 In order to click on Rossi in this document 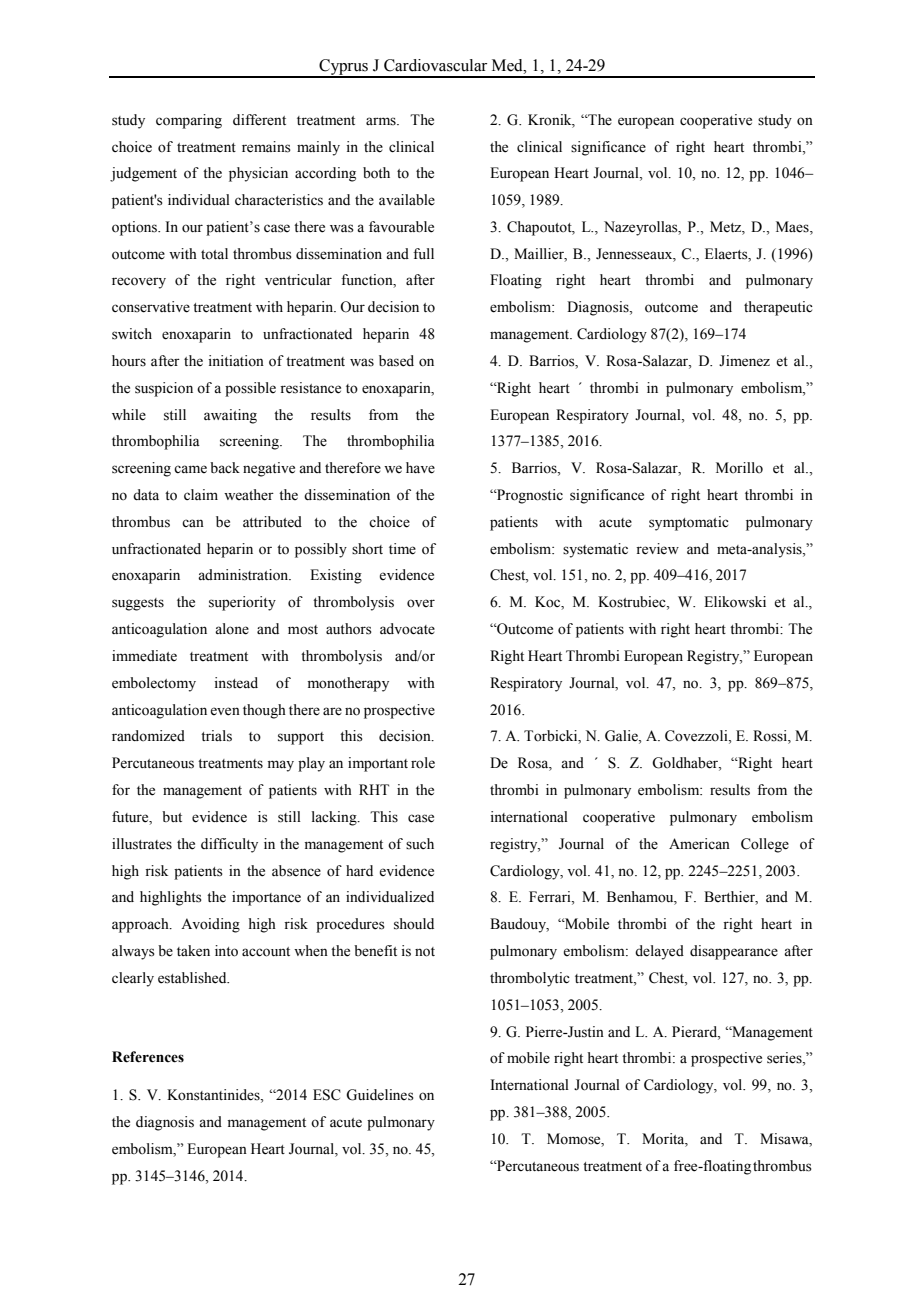, I will do `click(771, 737)`.
